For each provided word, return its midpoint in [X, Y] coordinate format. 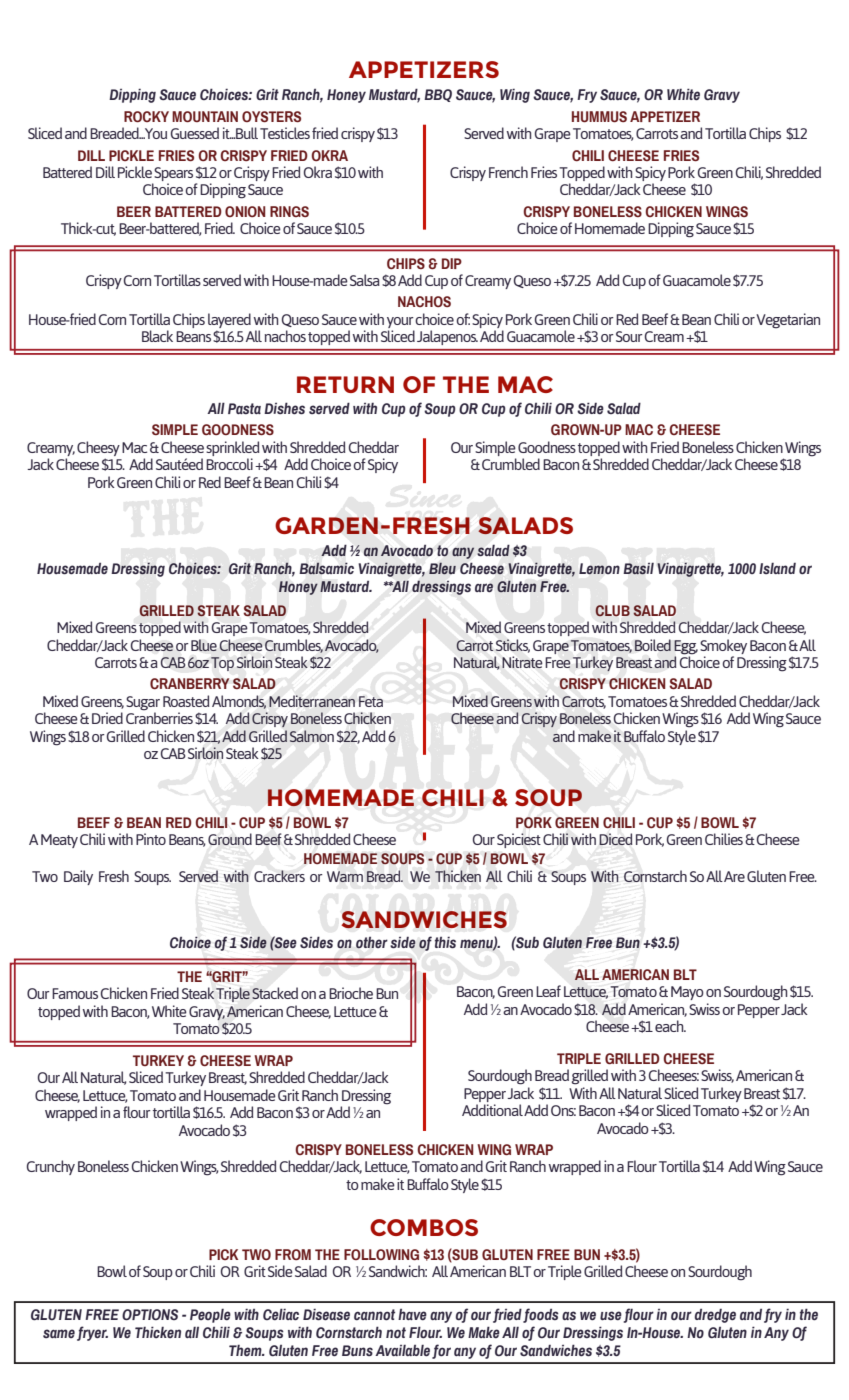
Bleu [442, 568]
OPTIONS [150, 1315]
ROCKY [146, 116]
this [445, 942]
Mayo [687, 993]
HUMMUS [599, 117]
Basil [638, 569]
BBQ [438, 95]
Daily [78, 877]
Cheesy [98, 448]
